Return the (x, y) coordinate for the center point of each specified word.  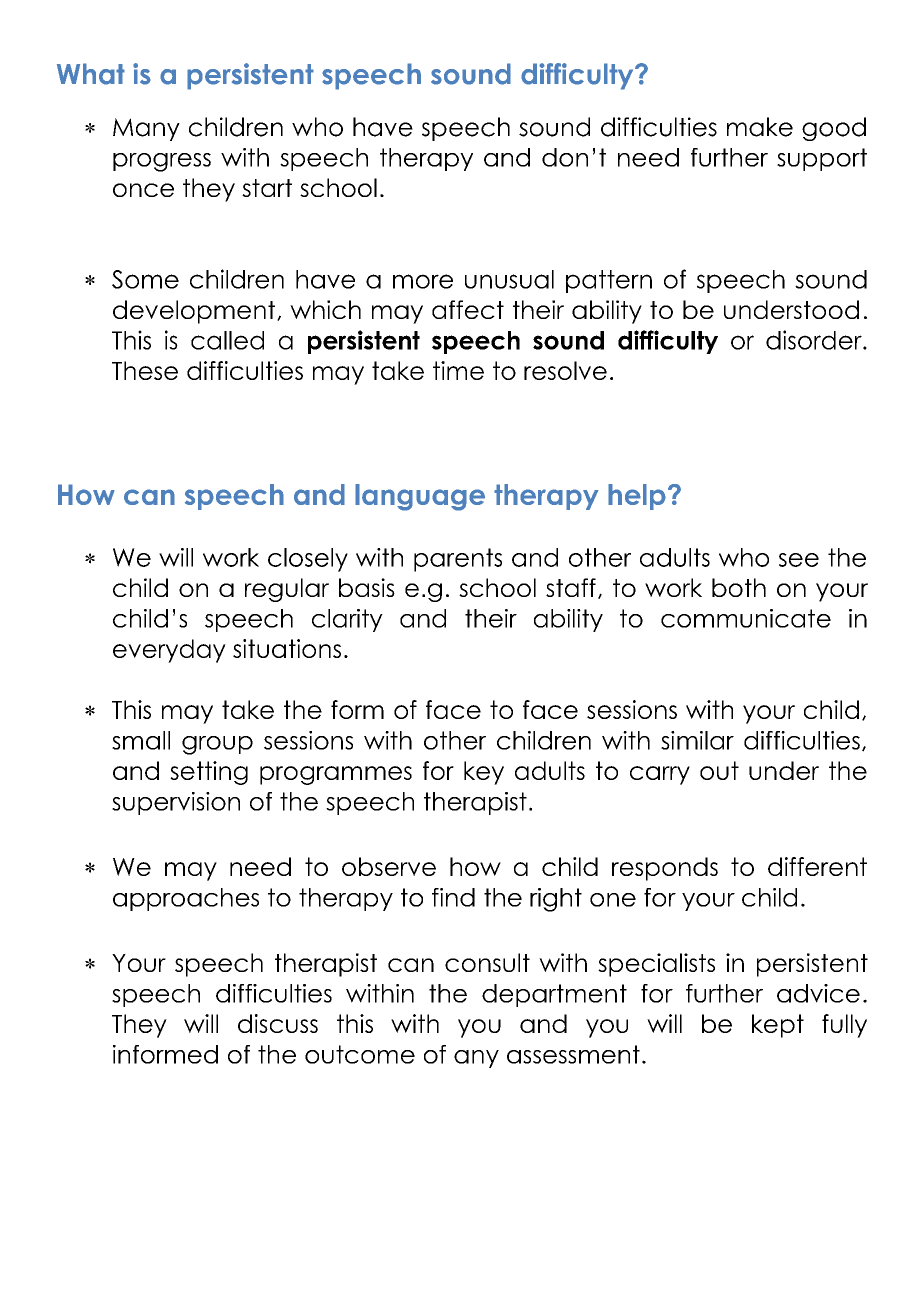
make (760, 127)
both (739, 587)
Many (146, 129)
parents (458, 560)
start (267, 188)
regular (287, 590)
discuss (278, 1023)
